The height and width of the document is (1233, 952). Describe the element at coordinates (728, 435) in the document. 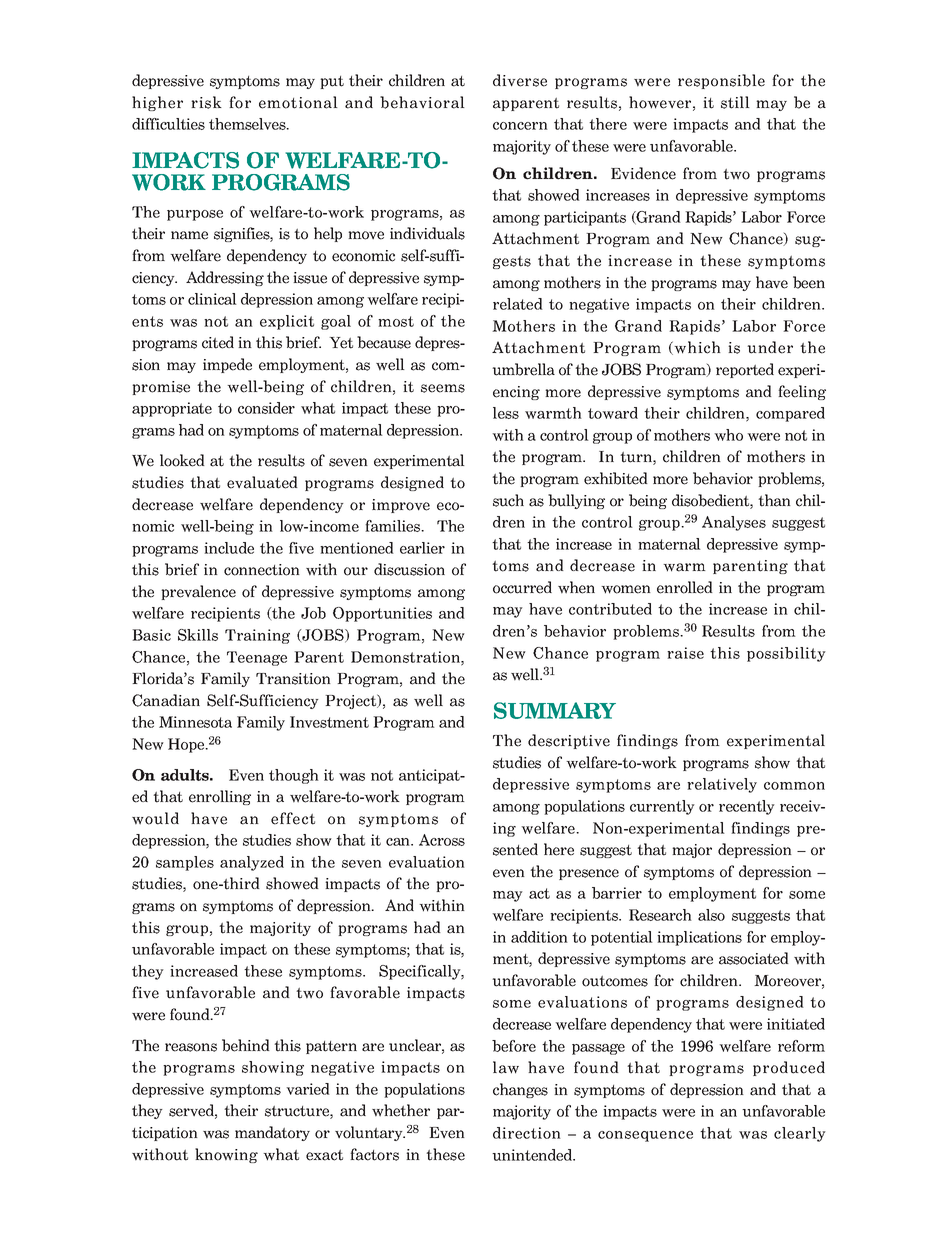

I see `who` at that location.
